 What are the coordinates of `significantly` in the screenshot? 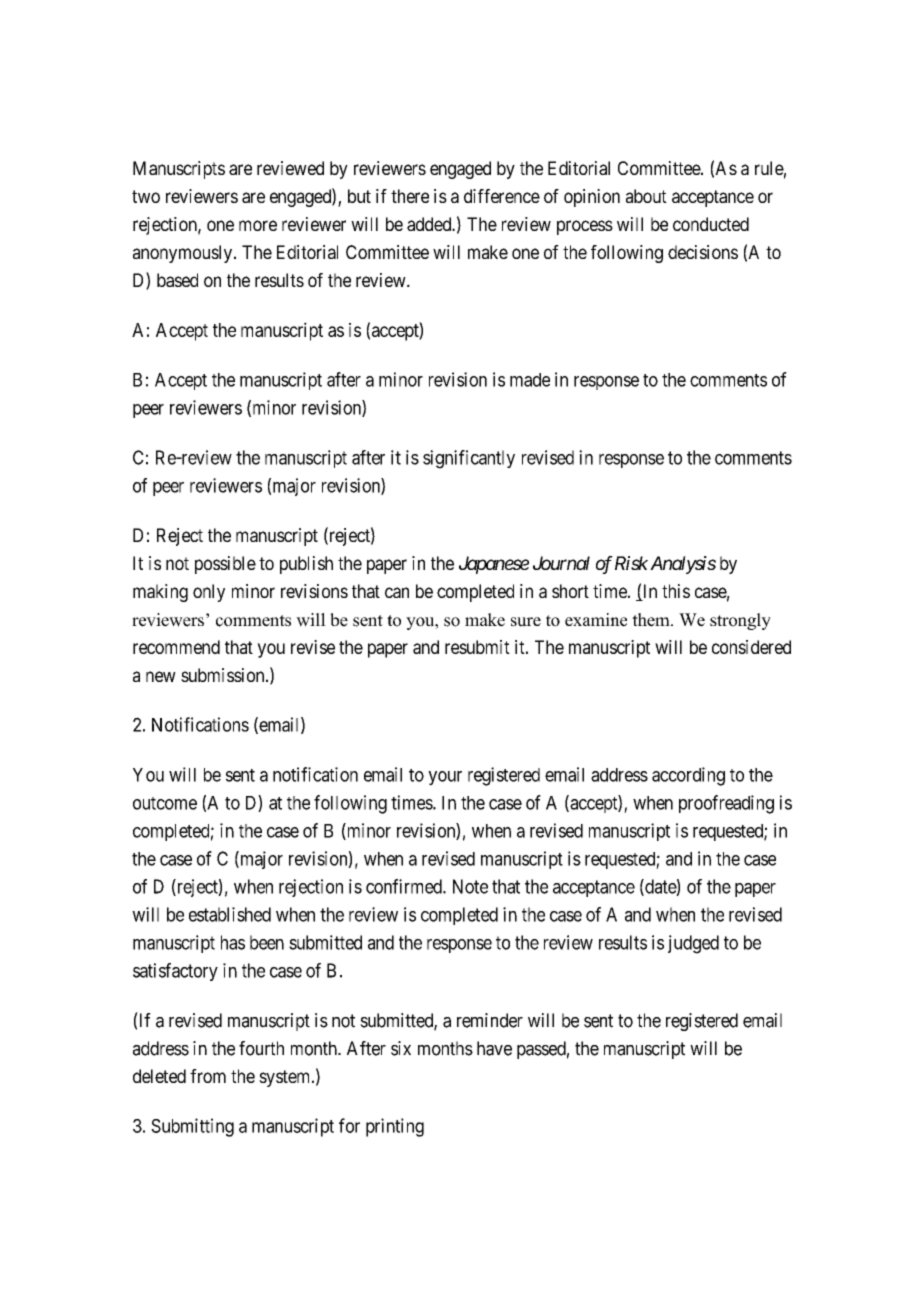 It's located at (469, 459).
